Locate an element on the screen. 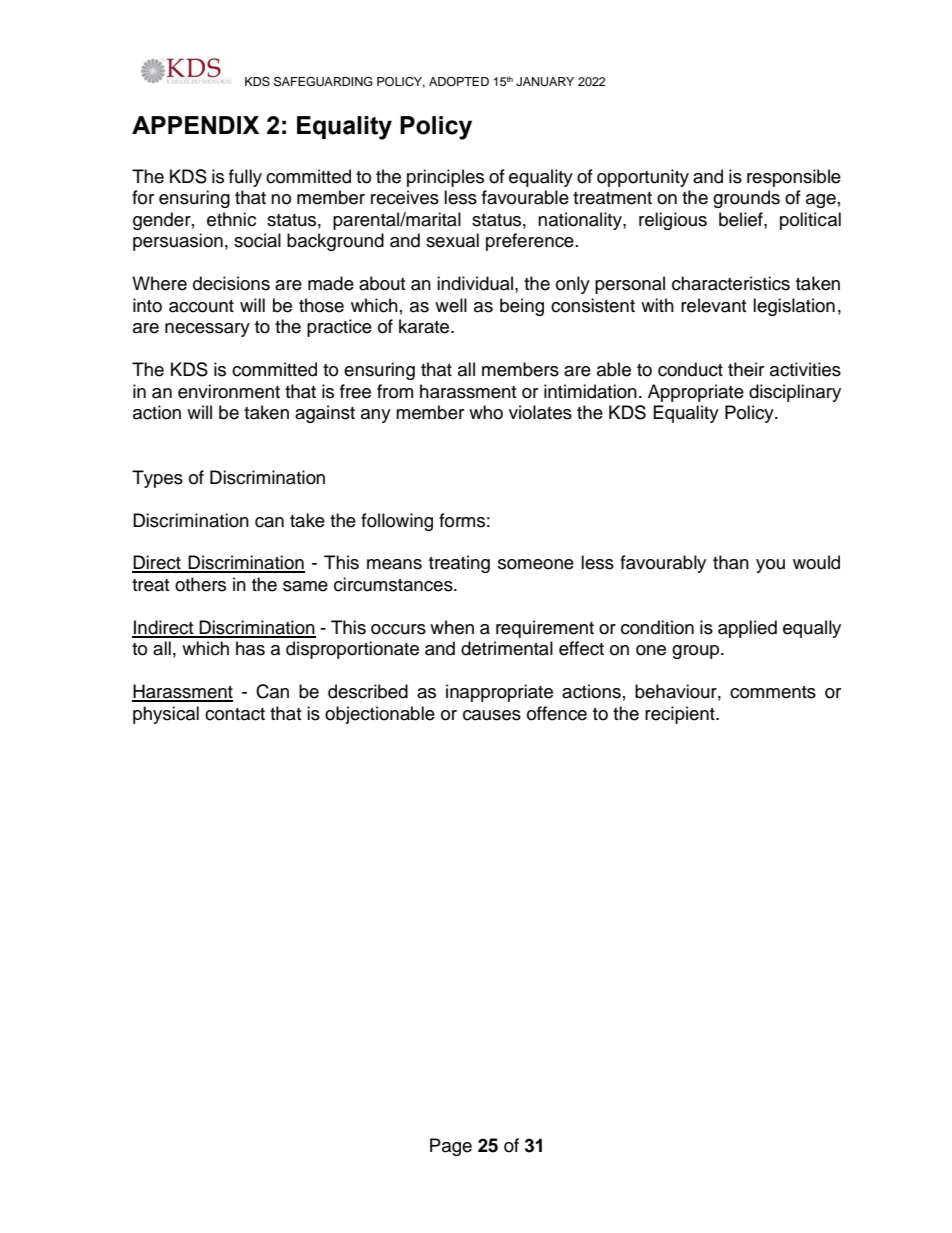  APPENDIX is located at coordinates (195, 125).
